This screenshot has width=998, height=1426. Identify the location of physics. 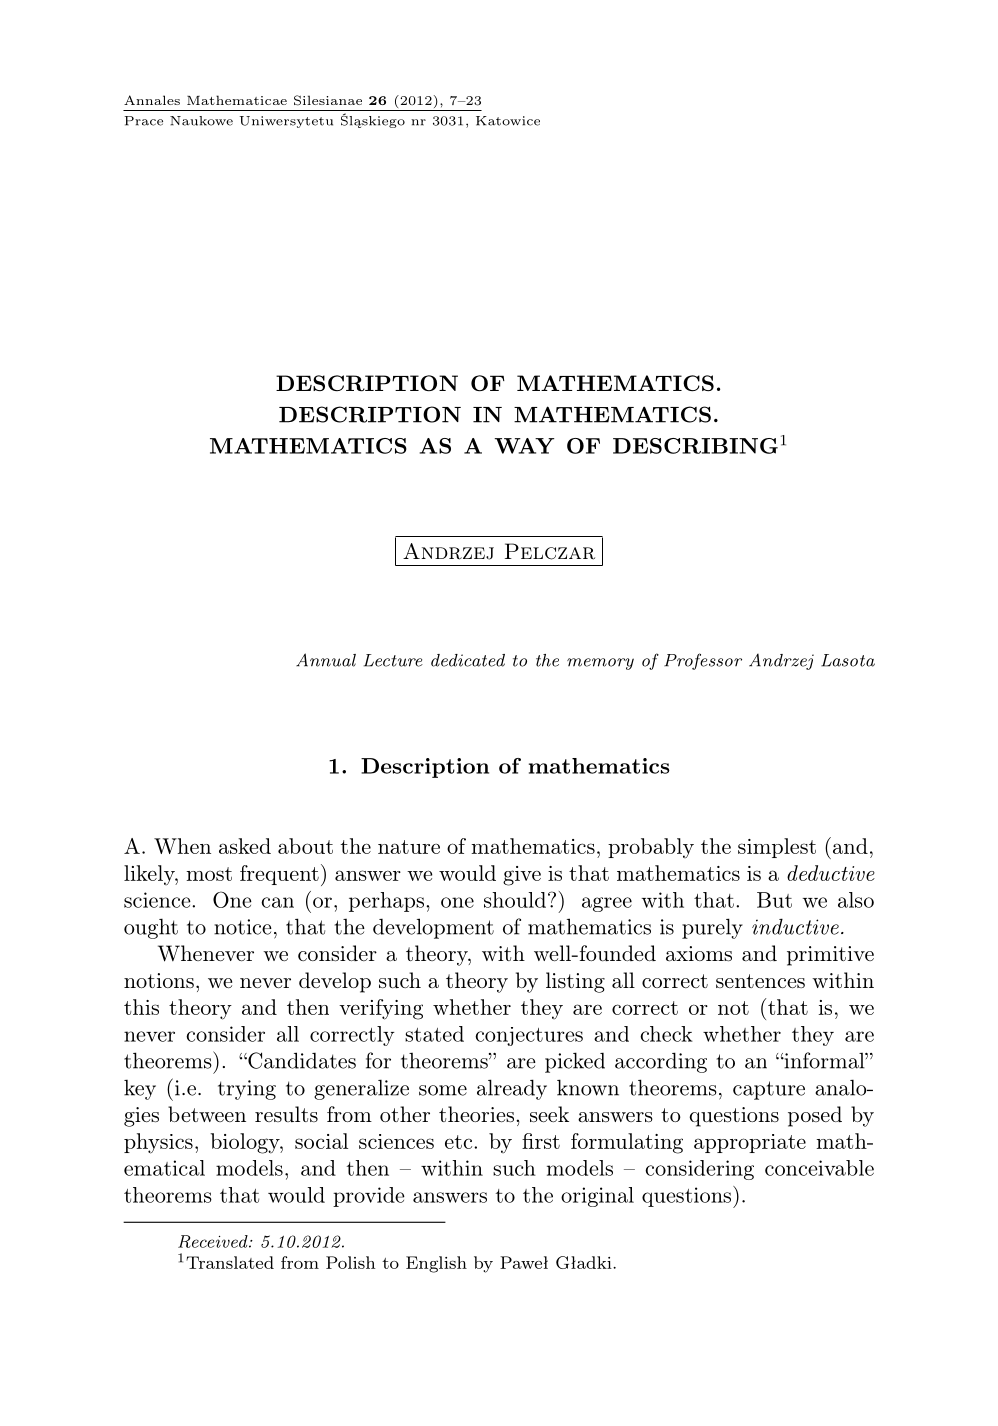
(158, 1143).
